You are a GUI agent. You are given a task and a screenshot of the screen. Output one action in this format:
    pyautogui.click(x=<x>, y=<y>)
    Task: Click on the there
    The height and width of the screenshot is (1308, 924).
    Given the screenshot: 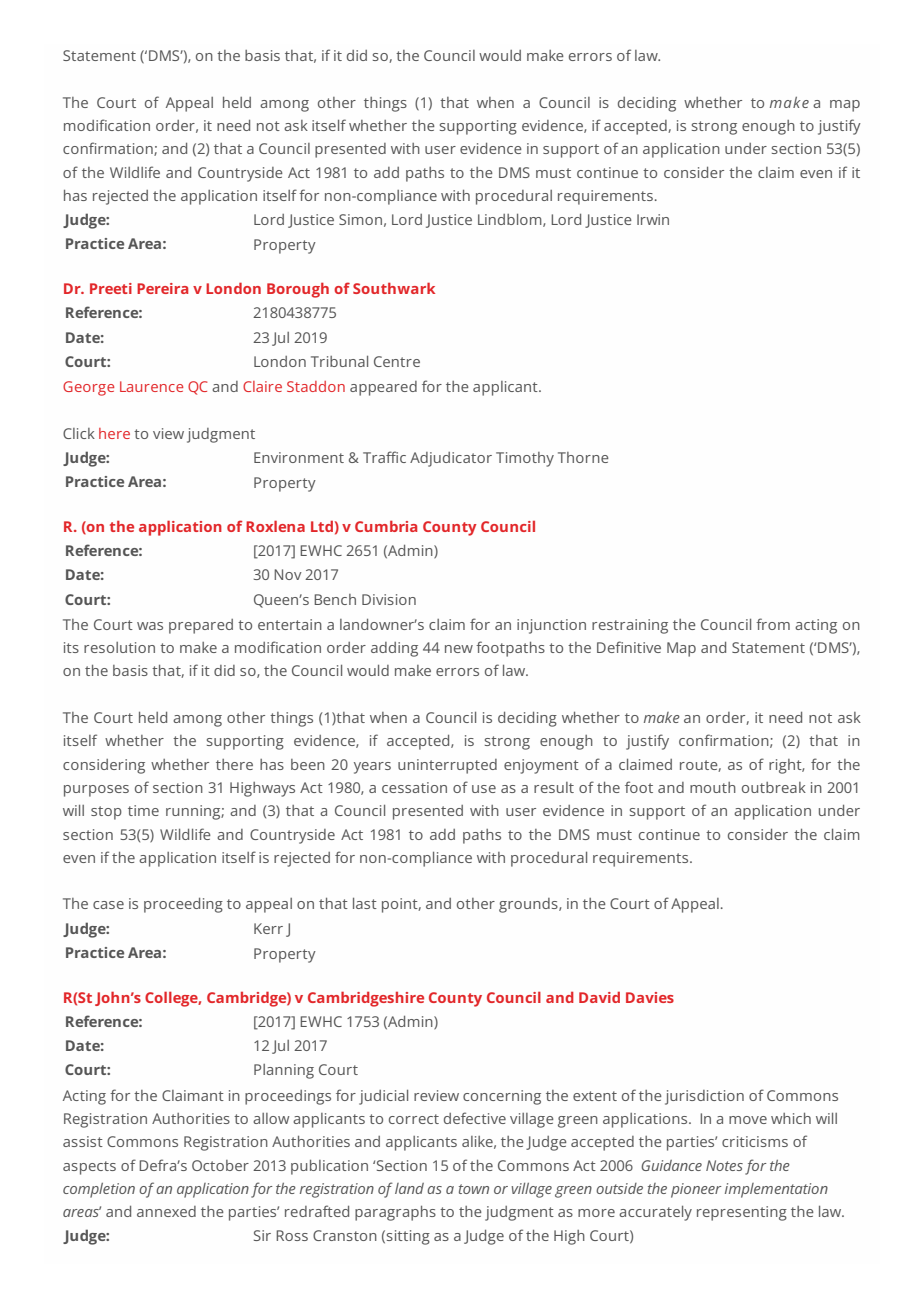 What is the action you would take?
    pyautogui.click(x=234, y=764)
